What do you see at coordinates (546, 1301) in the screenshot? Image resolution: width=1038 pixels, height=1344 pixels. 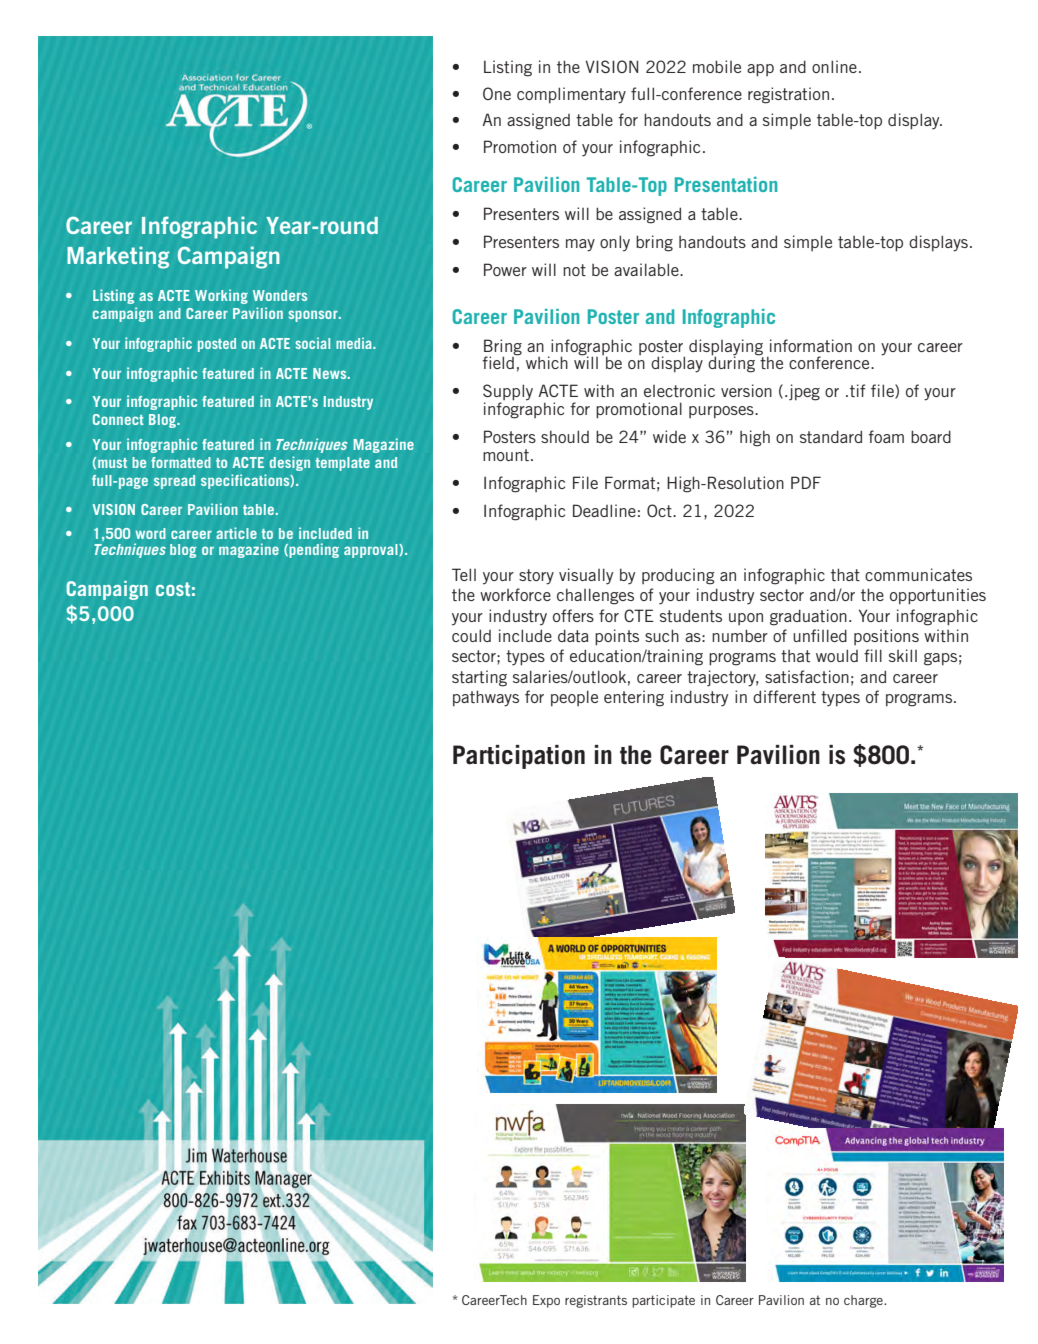 I see `Expo` at bounding box center [546, 1301].
